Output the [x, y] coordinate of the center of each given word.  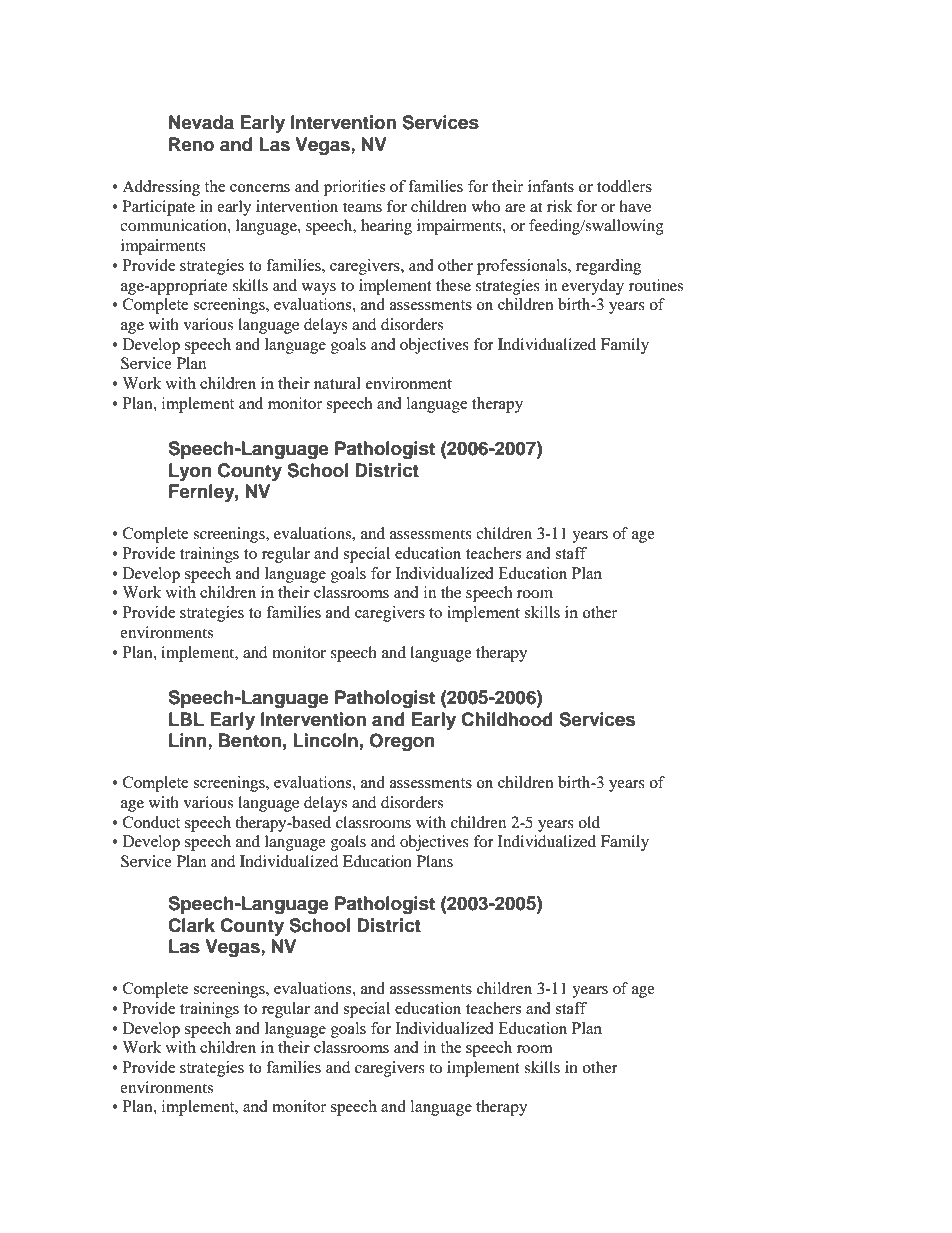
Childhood [507, 719]
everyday [593, 287]
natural [337, 383]
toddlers [624, 186]
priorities [354, 188]
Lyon [190, 472]
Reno [191, 144]
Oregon [402, 742]
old [589, 822]
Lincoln [325, 740]
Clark [191, 925]
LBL [186, 719]
